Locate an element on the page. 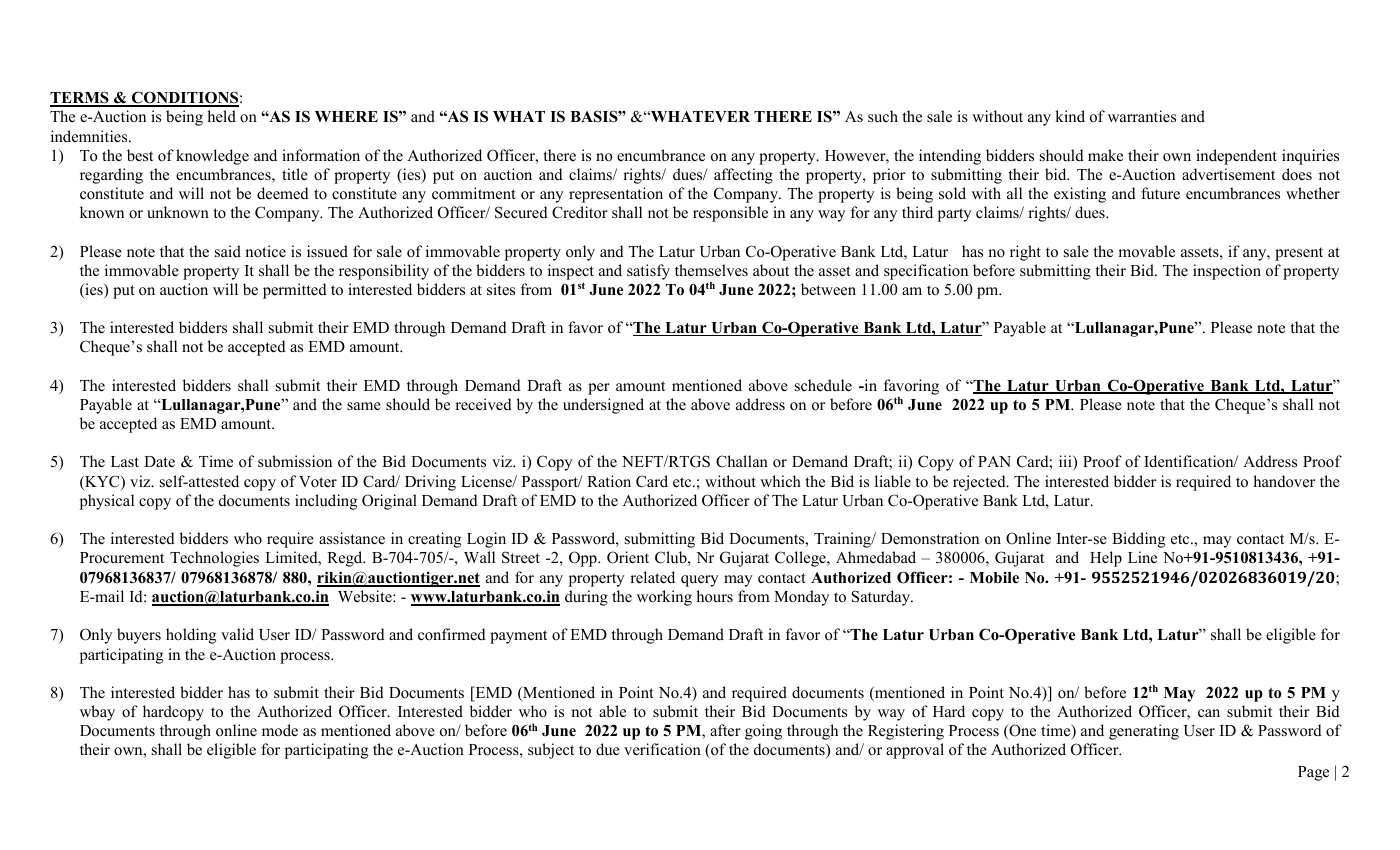  iii is located at coordinates (1066, 462).
